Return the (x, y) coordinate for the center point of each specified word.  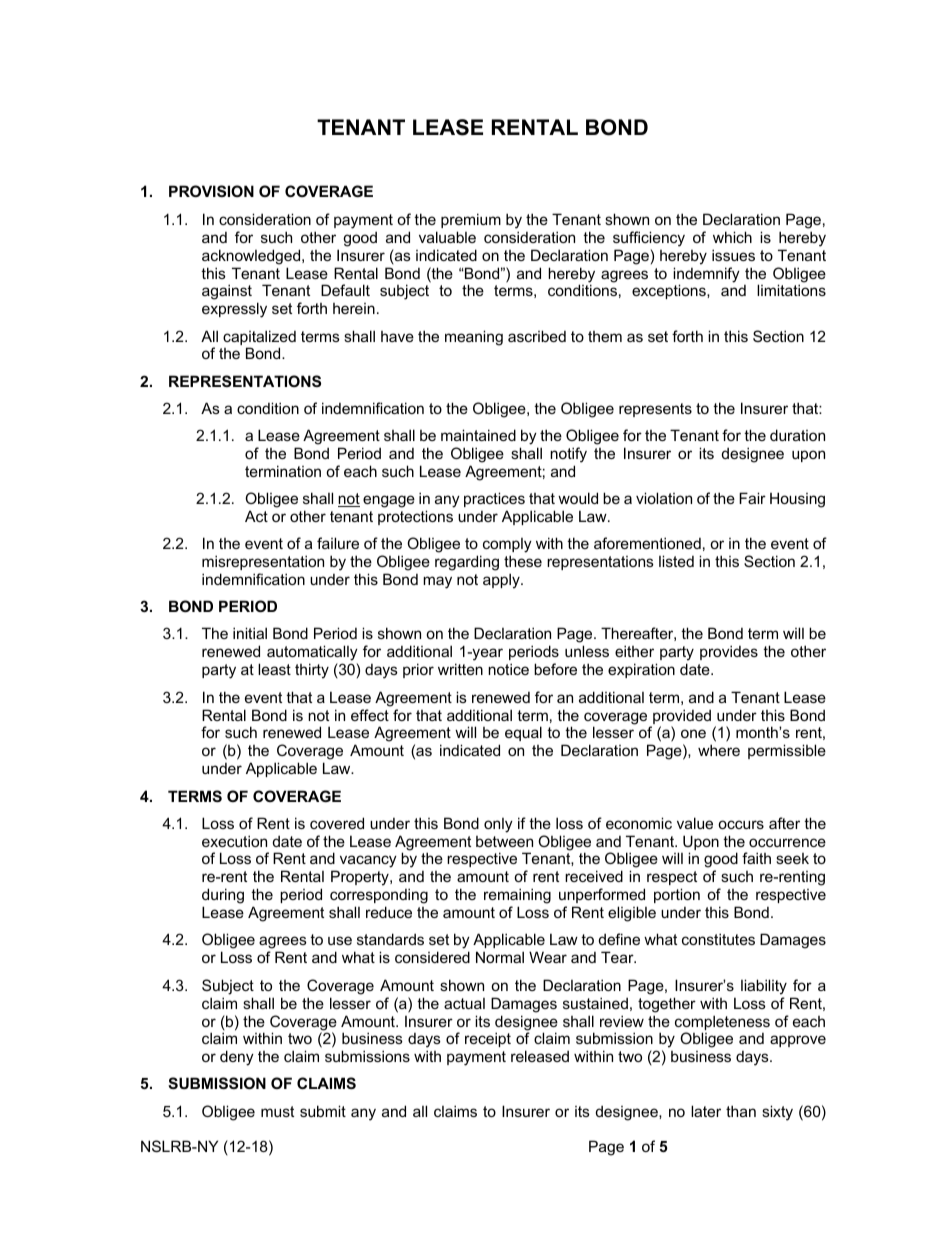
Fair (752, 498)
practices (494, 499)
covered (337, 823)
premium (471, 220)
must (277, 1111)
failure (338, 543)
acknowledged (252, 257)
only (498, 825)
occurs (741, 824)
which (732, 237)
